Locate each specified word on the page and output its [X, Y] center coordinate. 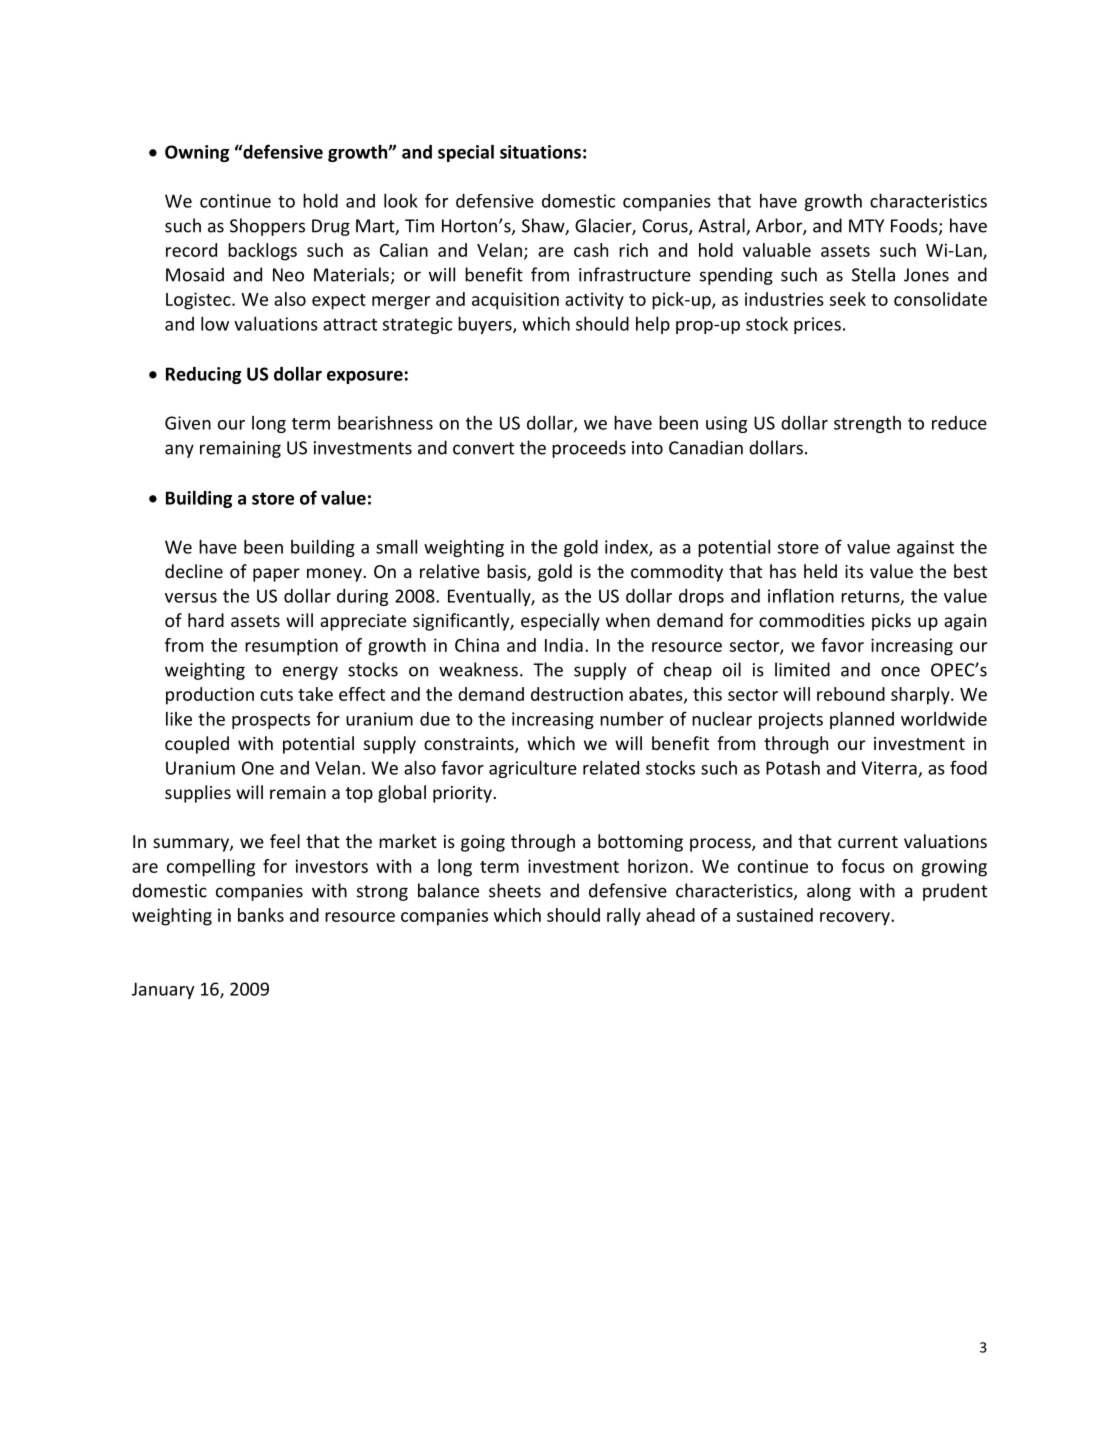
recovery [856, 919]
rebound [851, 694]
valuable [777, 250]
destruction [577, 694]
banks [261, 915]
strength [867, 424]
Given [188, 423]
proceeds [589, 449]
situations [540, 152]
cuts [276, 695]
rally [624, 917]
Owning [197, 153]
